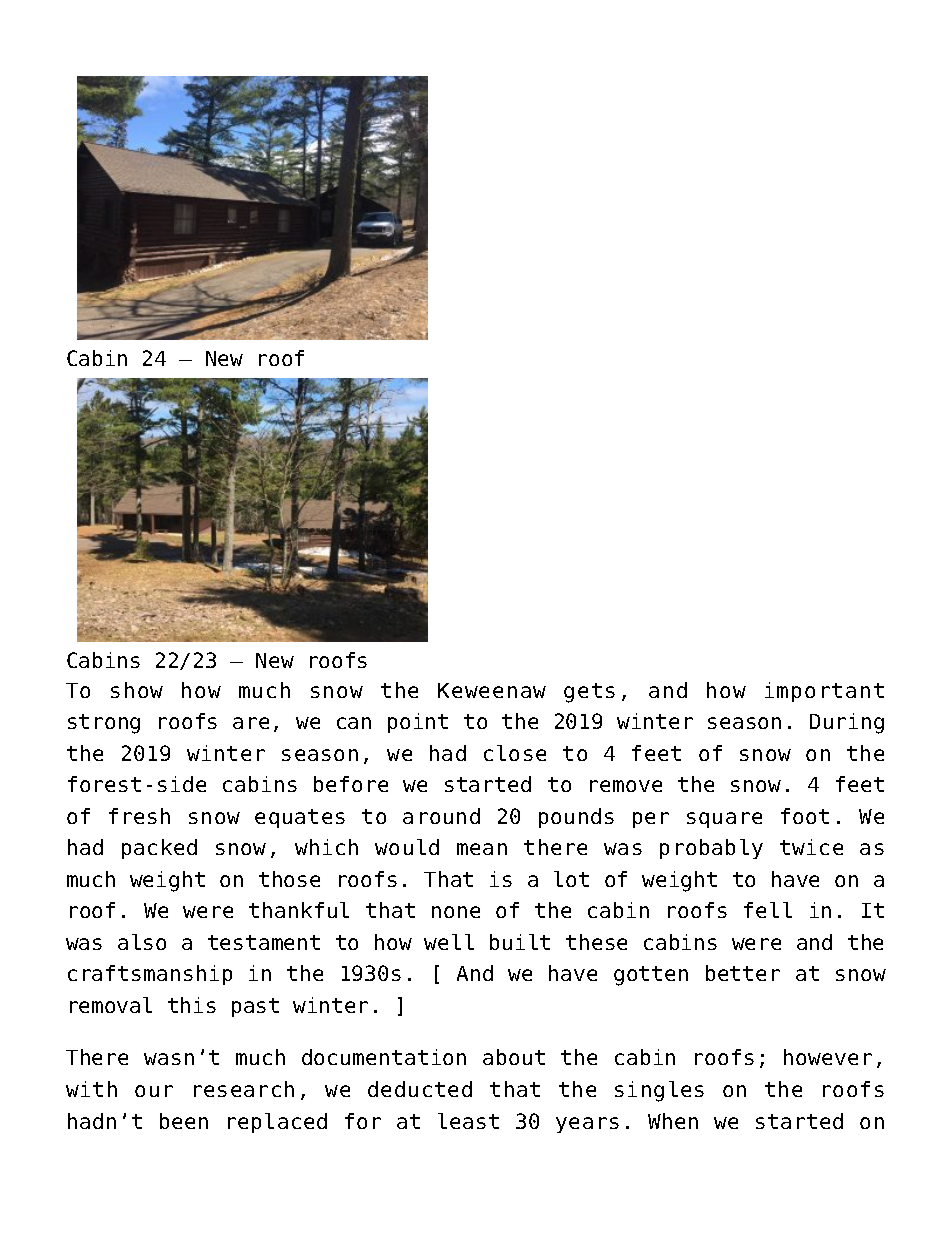 The image size is (952, 1233). I want to click on Keweenaw, so click(492, 690).
